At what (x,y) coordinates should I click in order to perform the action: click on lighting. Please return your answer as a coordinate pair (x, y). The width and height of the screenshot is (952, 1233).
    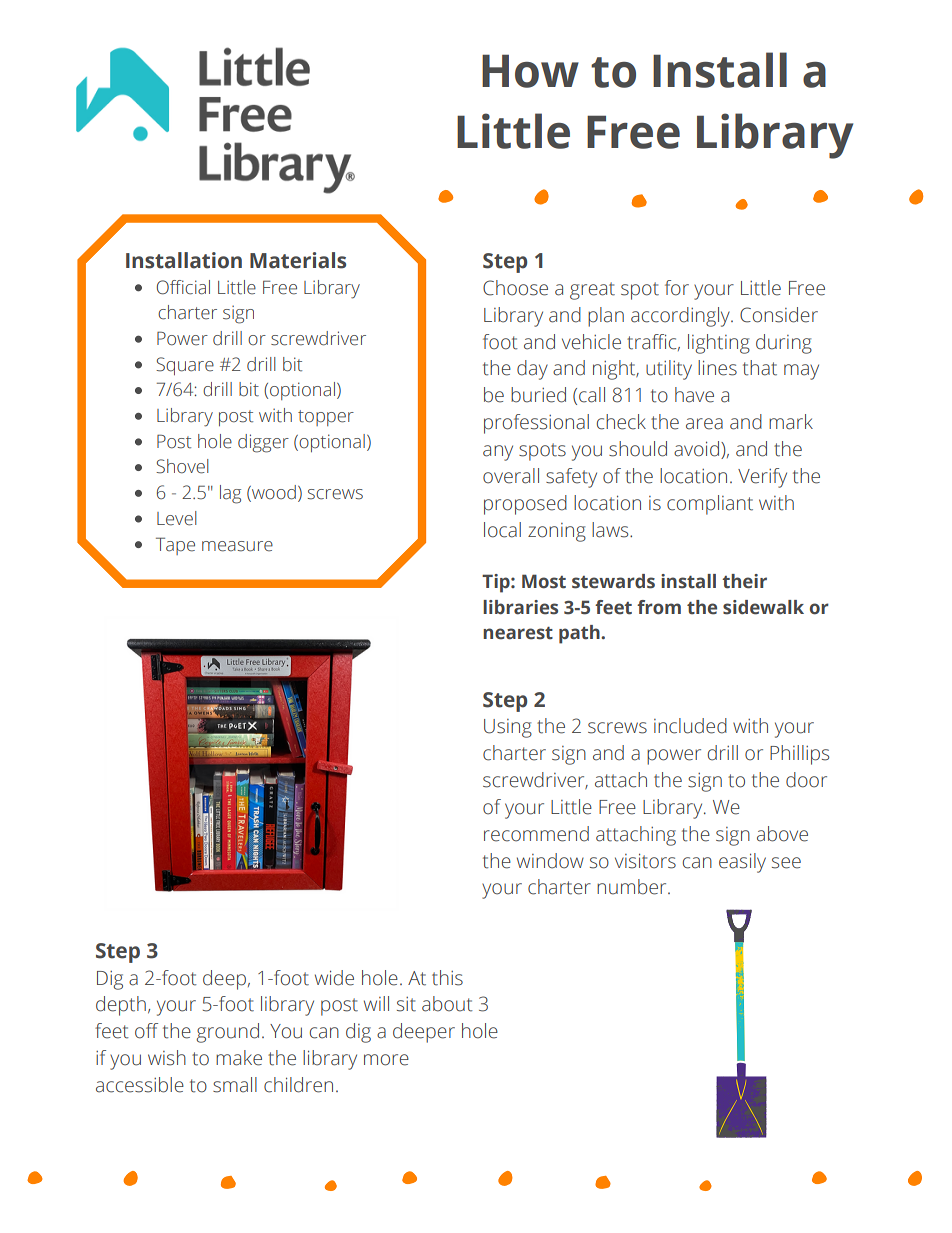
    Looking at the image, I should click on (719, 344).
